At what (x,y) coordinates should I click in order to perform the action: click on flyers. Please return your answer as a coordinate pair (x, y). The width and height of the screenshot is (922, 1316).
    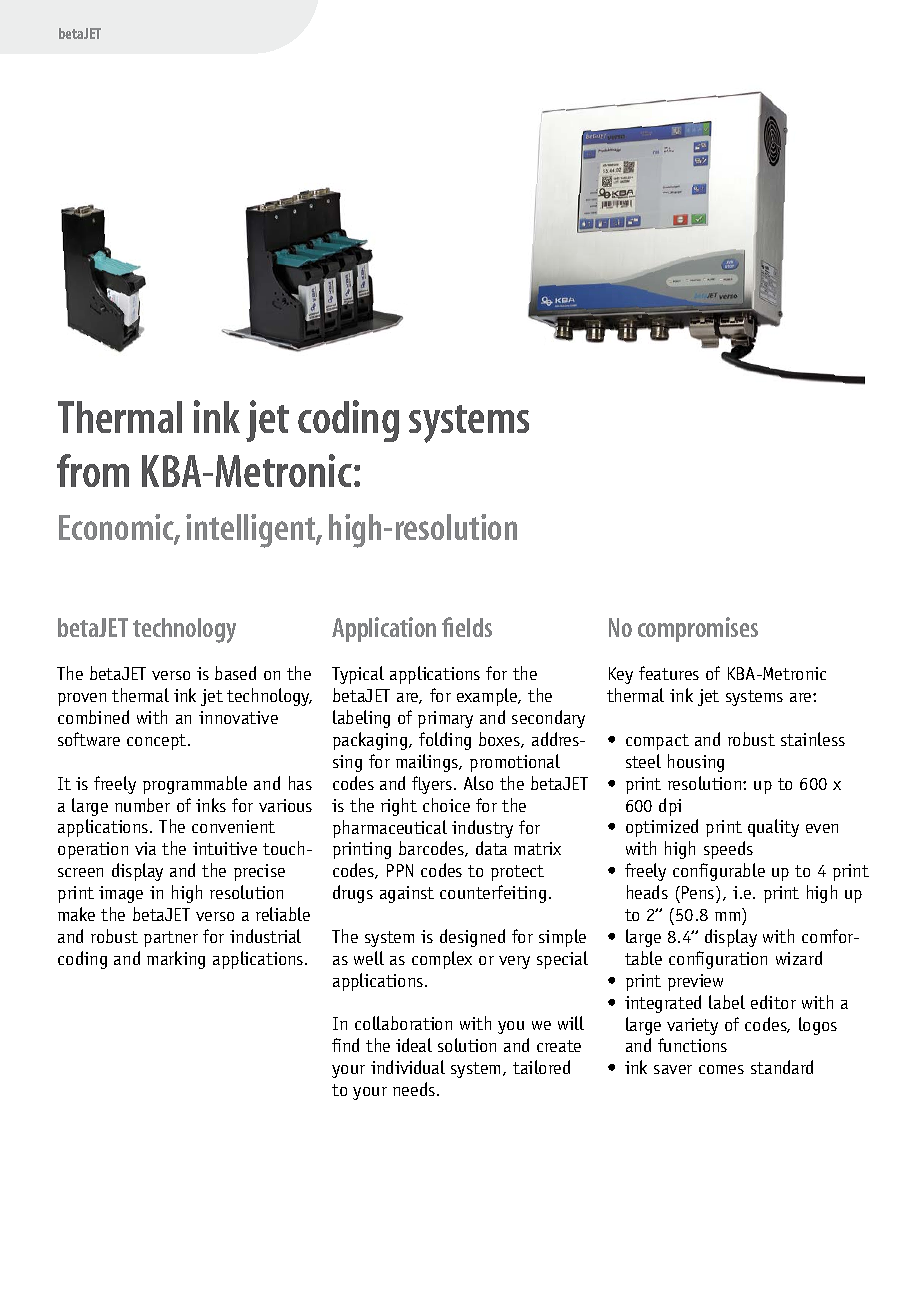
    Looking at the image, I should click on (432, 785).
